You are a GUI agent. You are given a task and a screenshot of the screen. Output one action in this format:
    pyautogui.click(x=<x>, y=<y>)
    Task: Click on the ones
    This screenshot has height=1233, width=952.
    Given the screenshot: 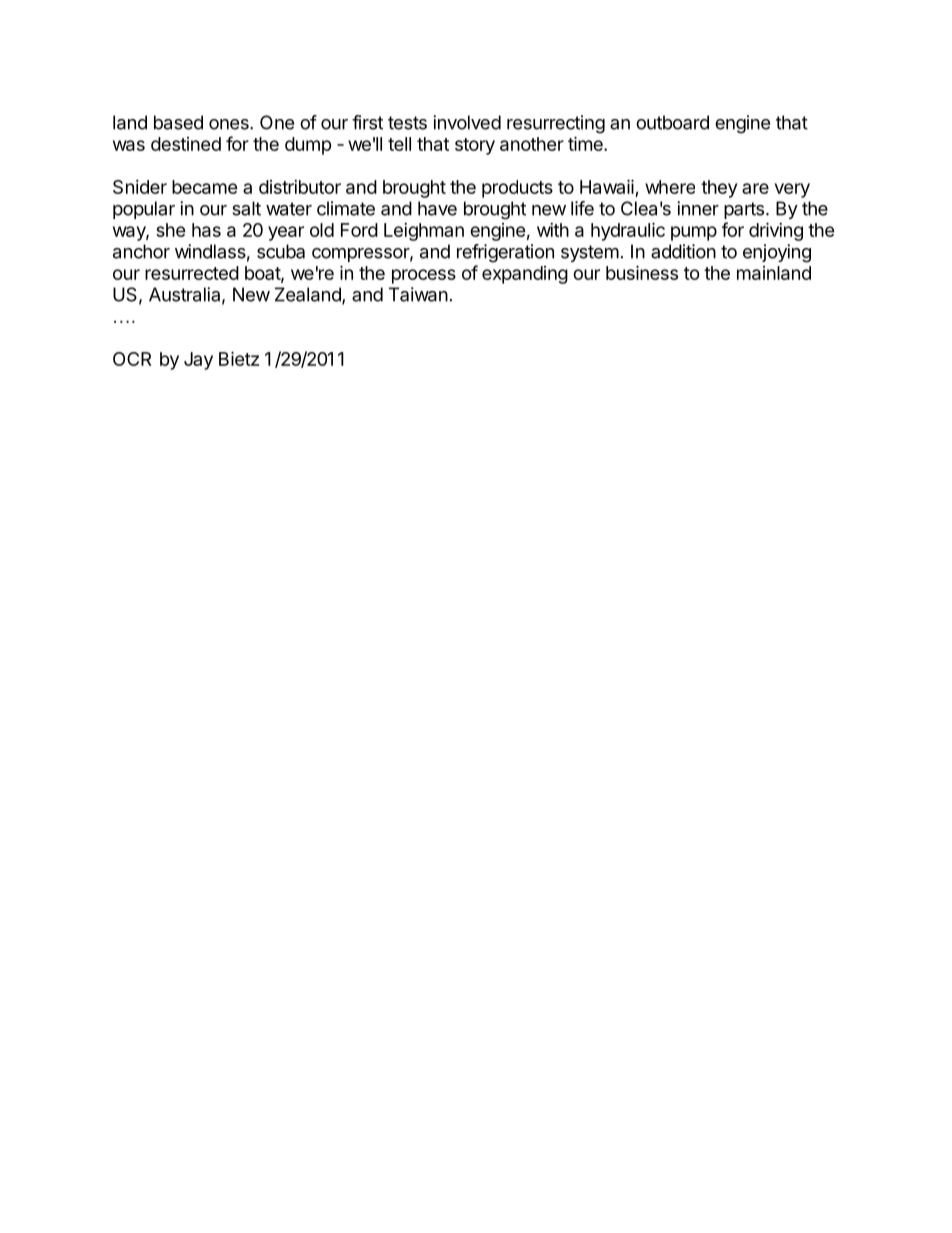 What is the action you would take?
    pyautogui.click(x=230, y=124)
